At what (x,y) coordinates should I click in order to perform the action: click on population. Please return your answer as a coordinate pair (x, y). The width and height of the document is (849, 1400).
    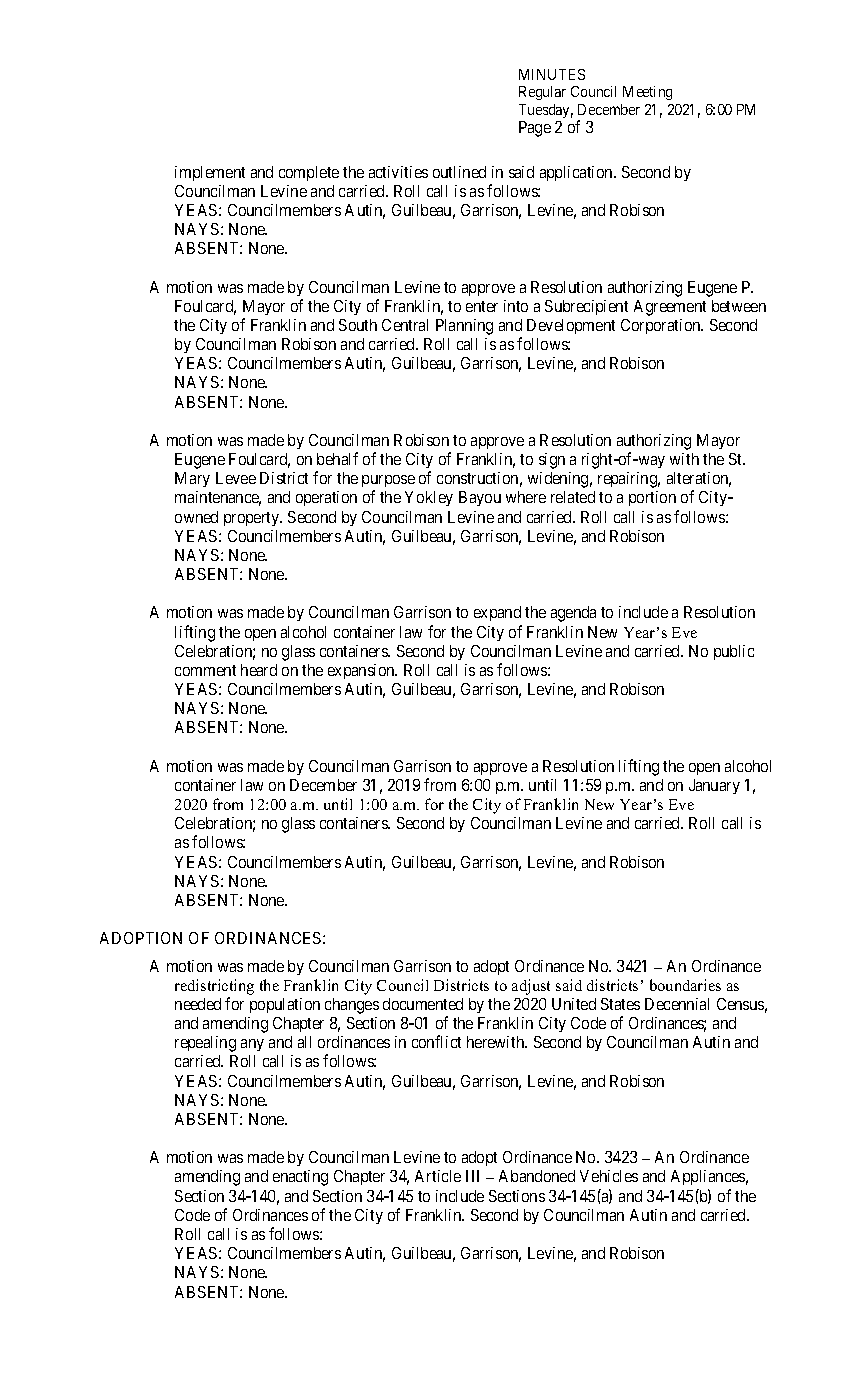
    Looking at the image, I should click on (285, 1005).
